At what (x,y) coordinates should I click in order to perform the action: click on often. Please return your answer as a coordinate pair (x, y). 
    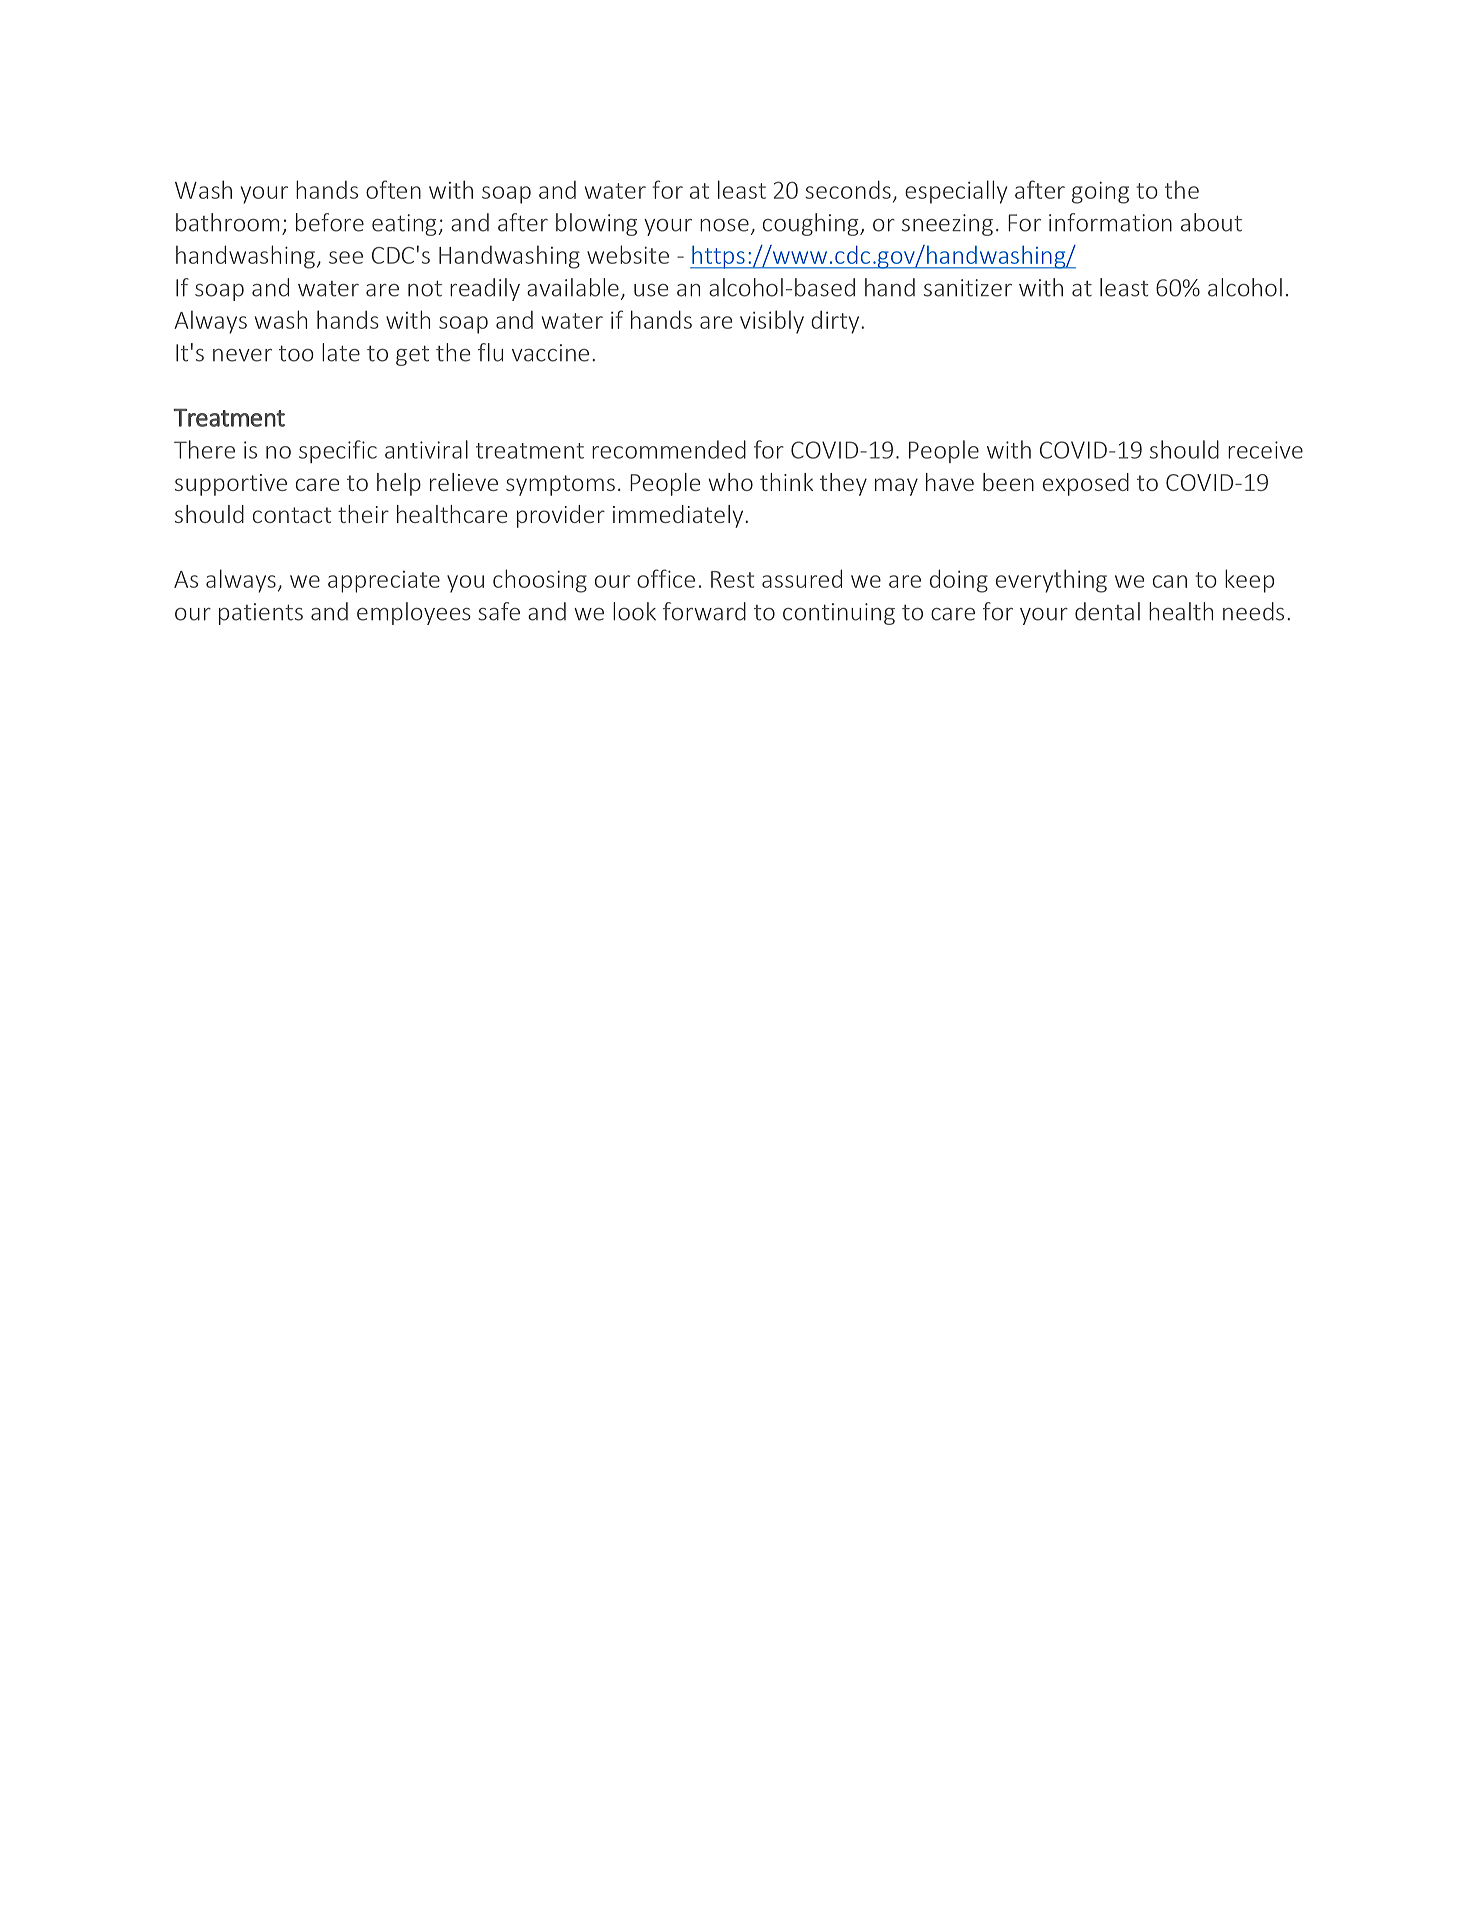
    Looking at the image, I should click on (393, 189).
